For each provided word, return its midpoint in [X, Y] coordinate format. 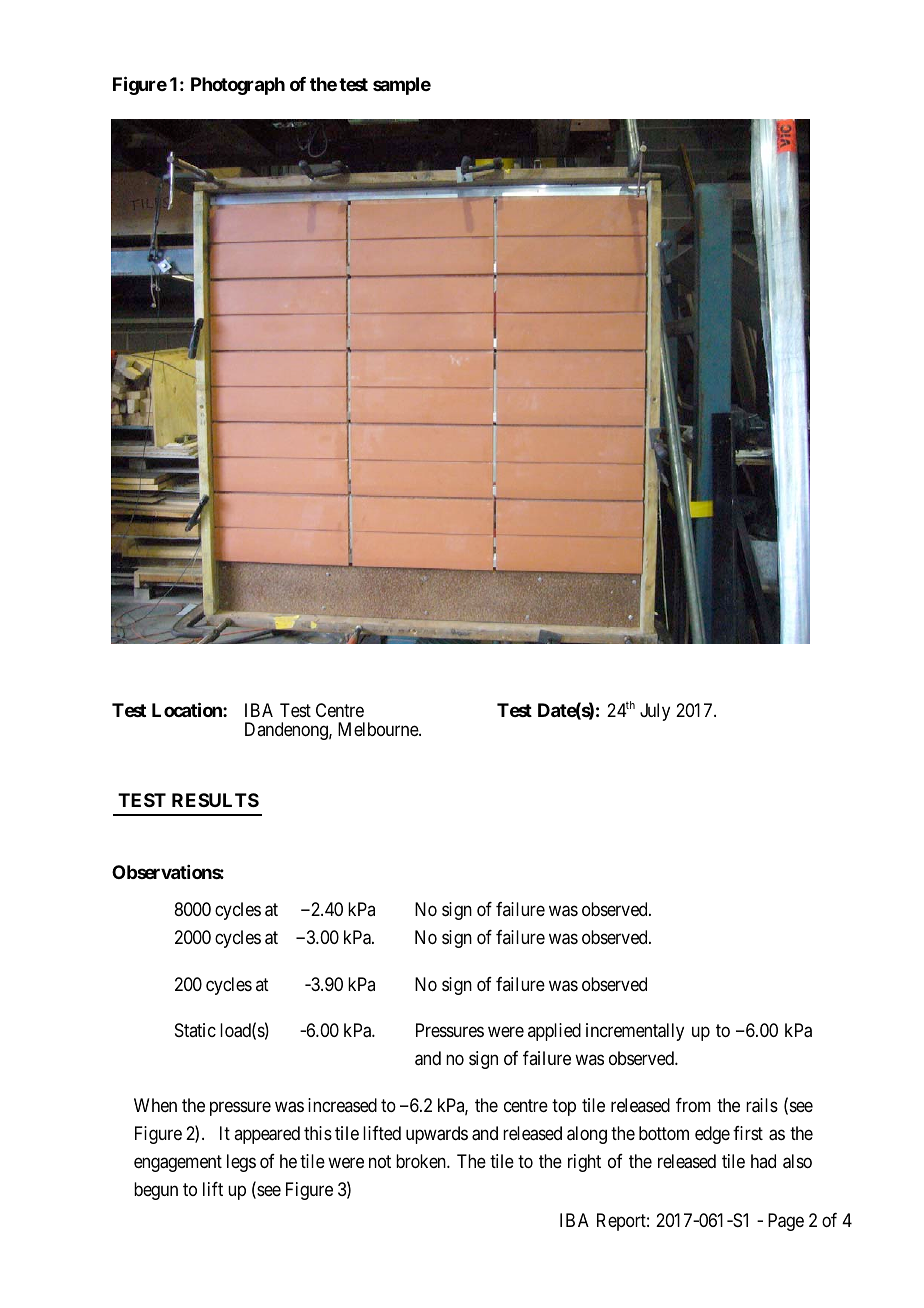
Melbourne [379, 729]
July [655, 712]
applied [554, 1032]
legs [241, 1163]
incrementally [635, 1032]
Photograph [238, 86]
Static [195, 1030]
